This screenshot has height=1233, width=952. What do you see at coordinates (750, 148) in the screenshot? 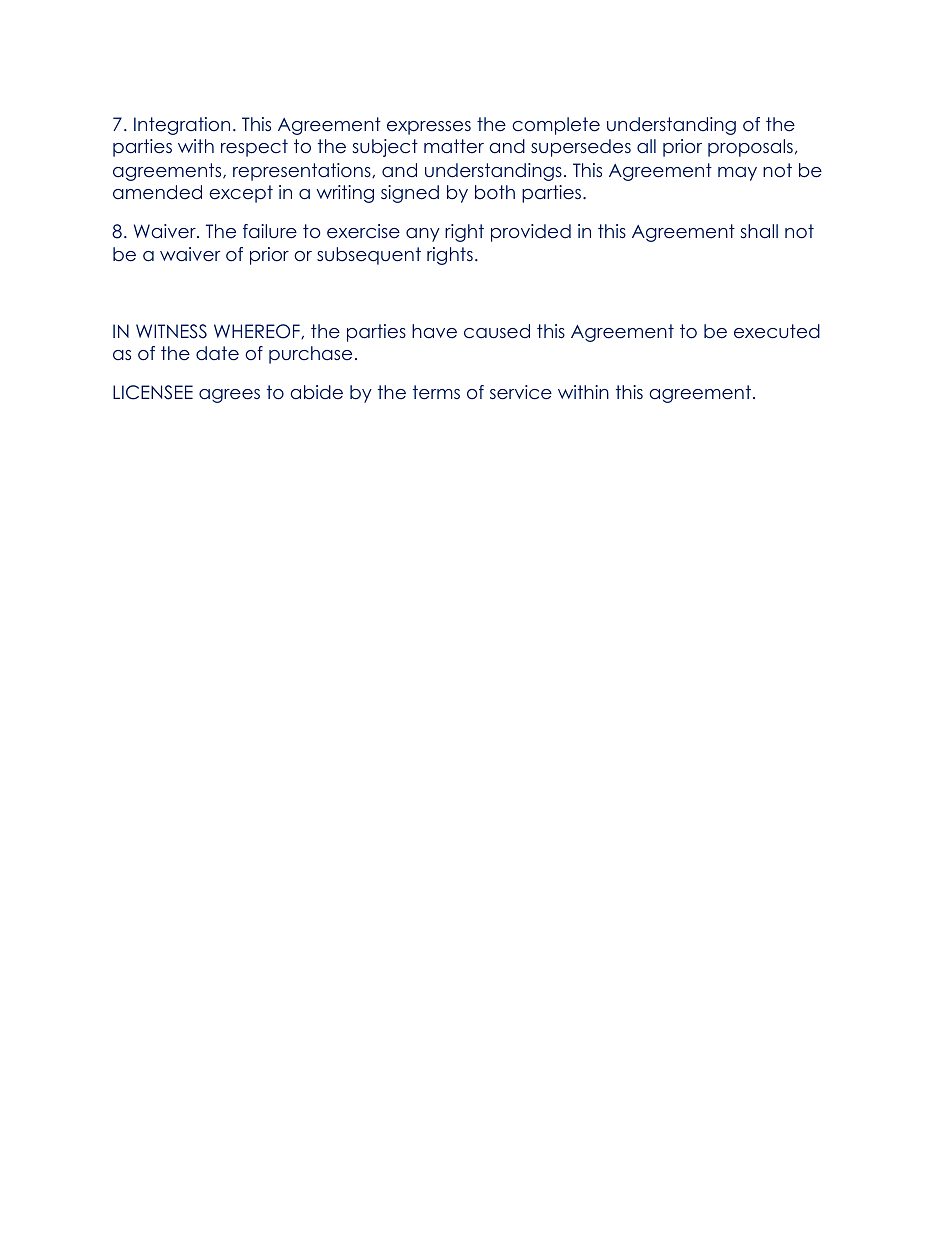
I see `proposals` at bounding box center [750, 148].
